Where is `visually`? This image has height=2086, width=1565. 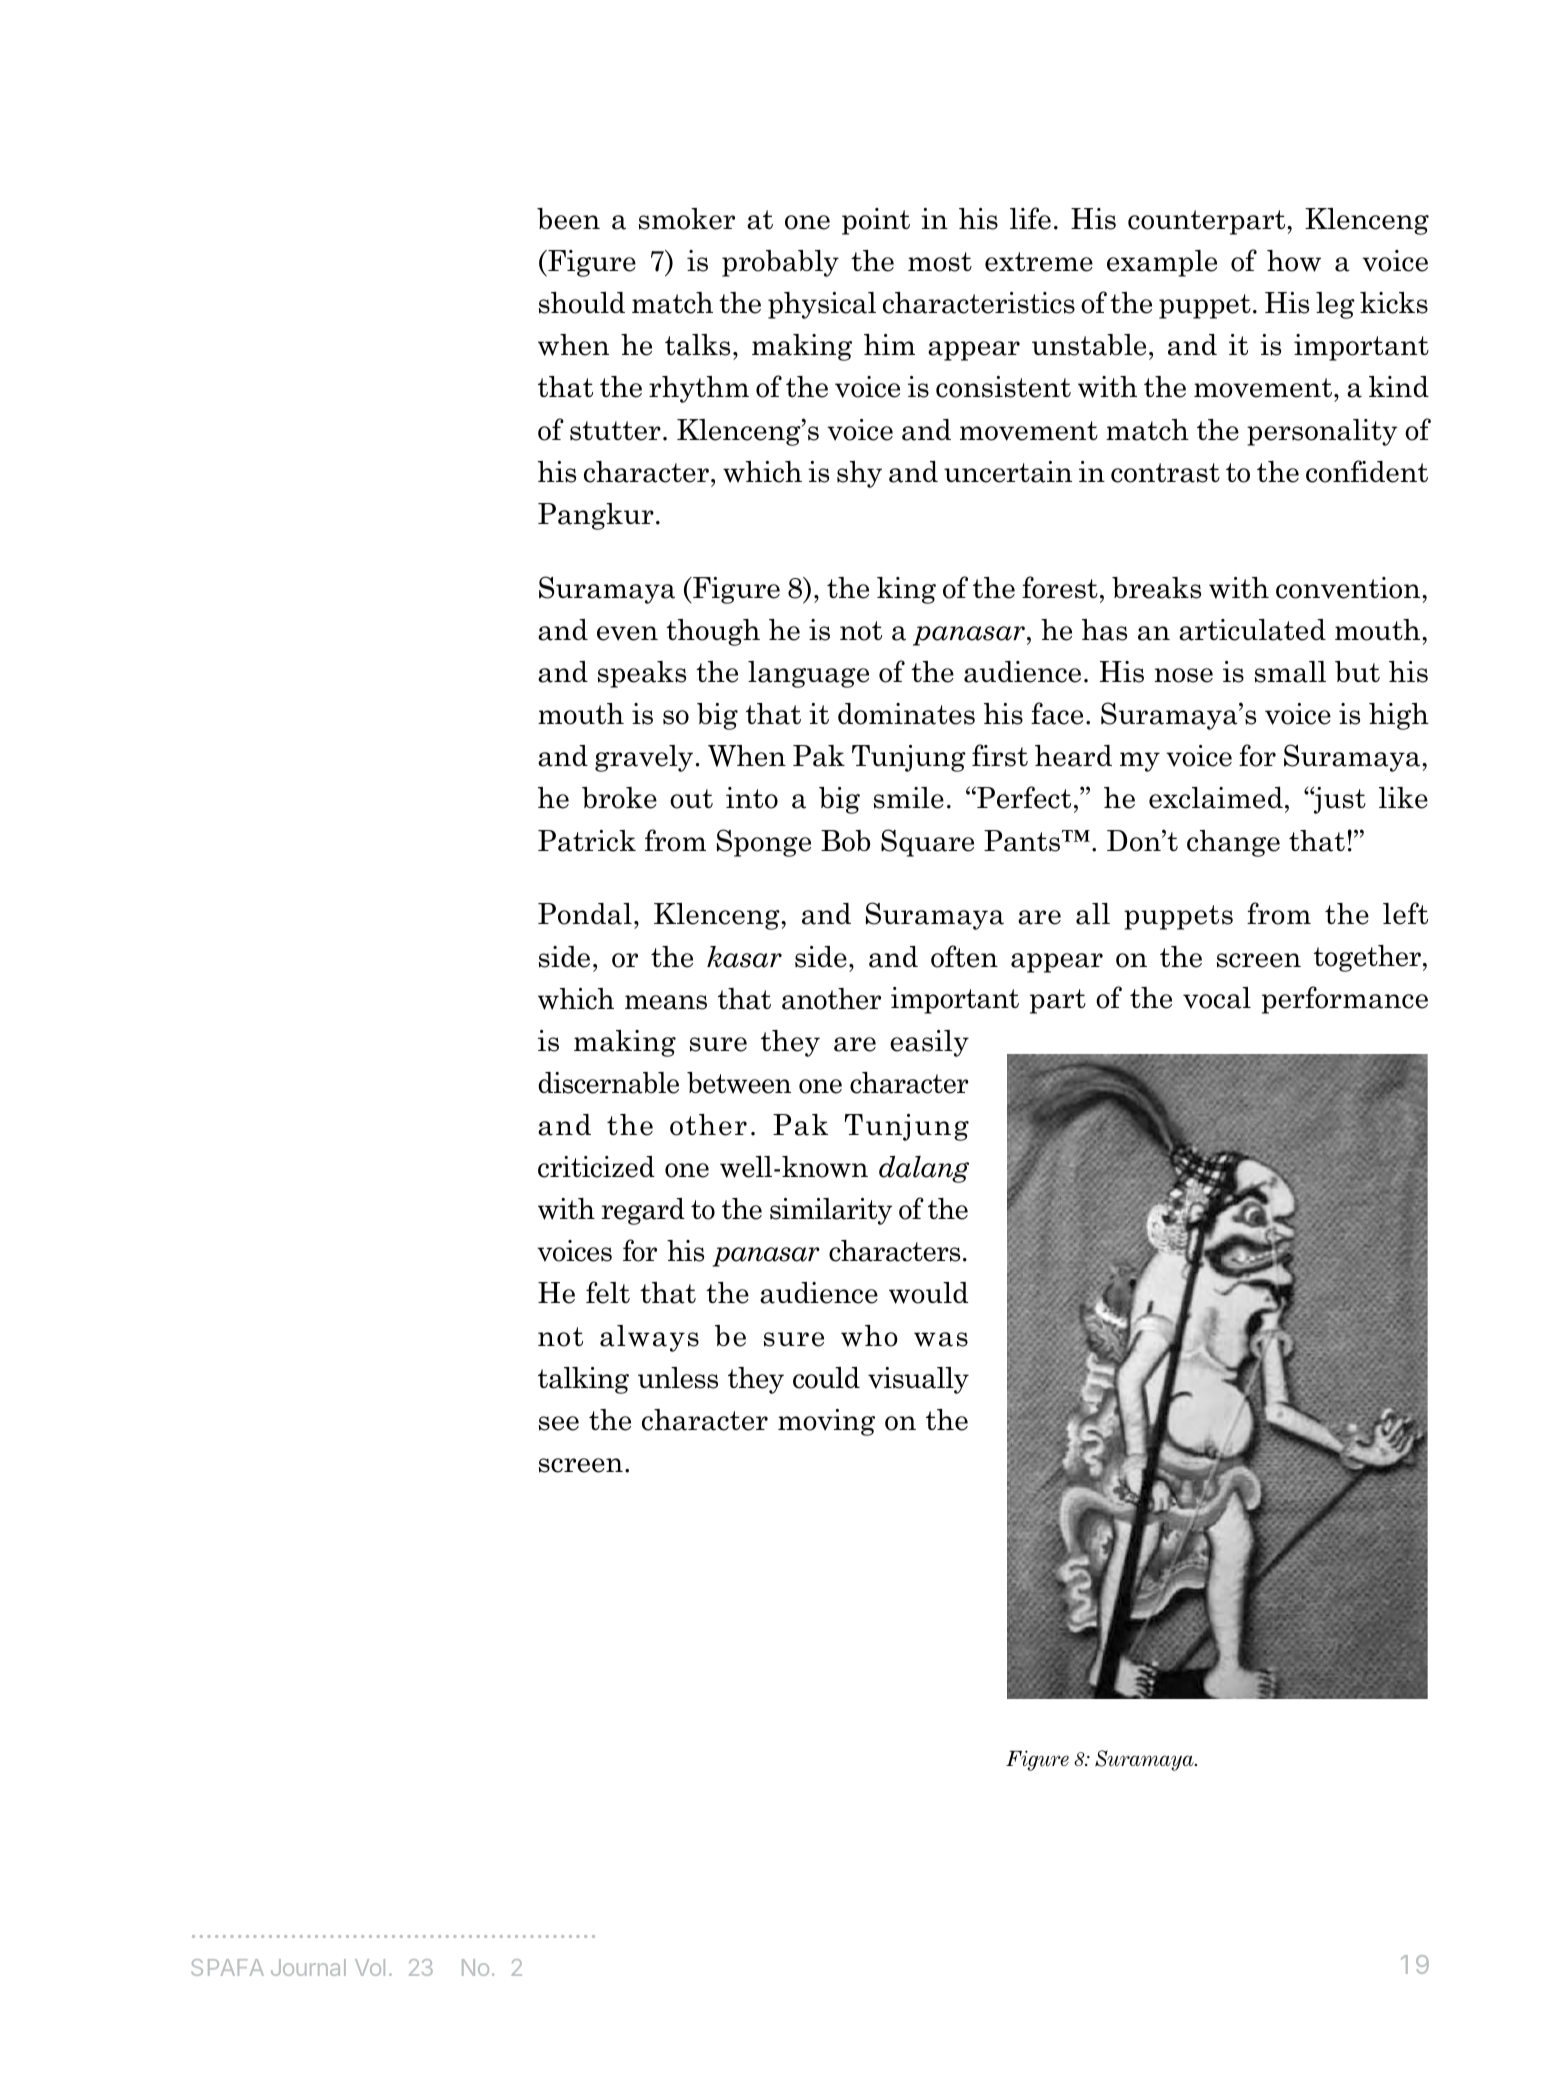 visually is located at coordinates (918, 1380).
